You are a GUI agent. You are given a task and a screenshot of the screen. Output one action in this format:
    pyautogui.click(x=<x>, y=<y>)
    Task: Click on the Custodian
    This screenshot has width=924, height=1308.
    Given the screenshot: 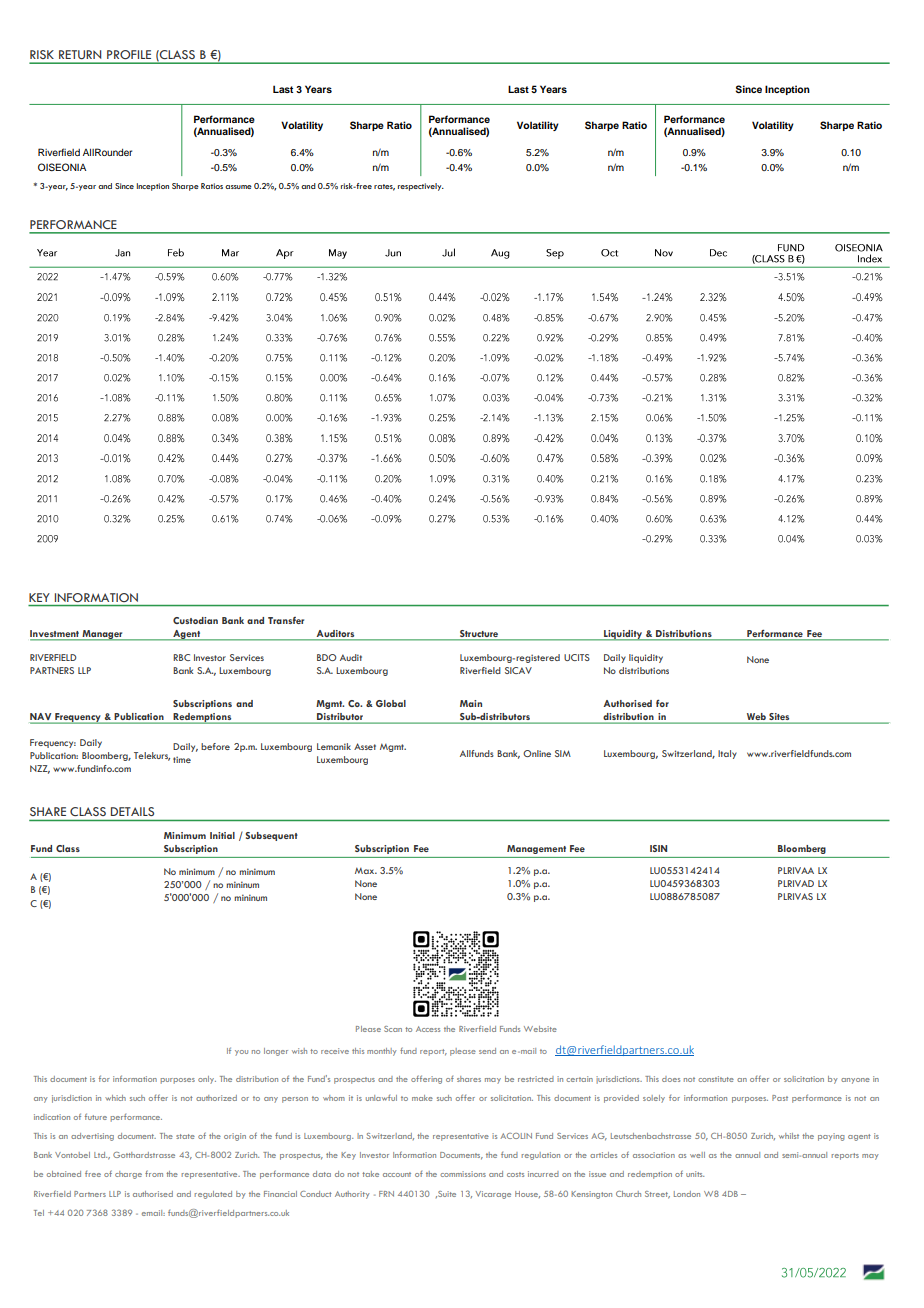 What is the action you would take?
    pyautogui.click(x=195, y=620)
